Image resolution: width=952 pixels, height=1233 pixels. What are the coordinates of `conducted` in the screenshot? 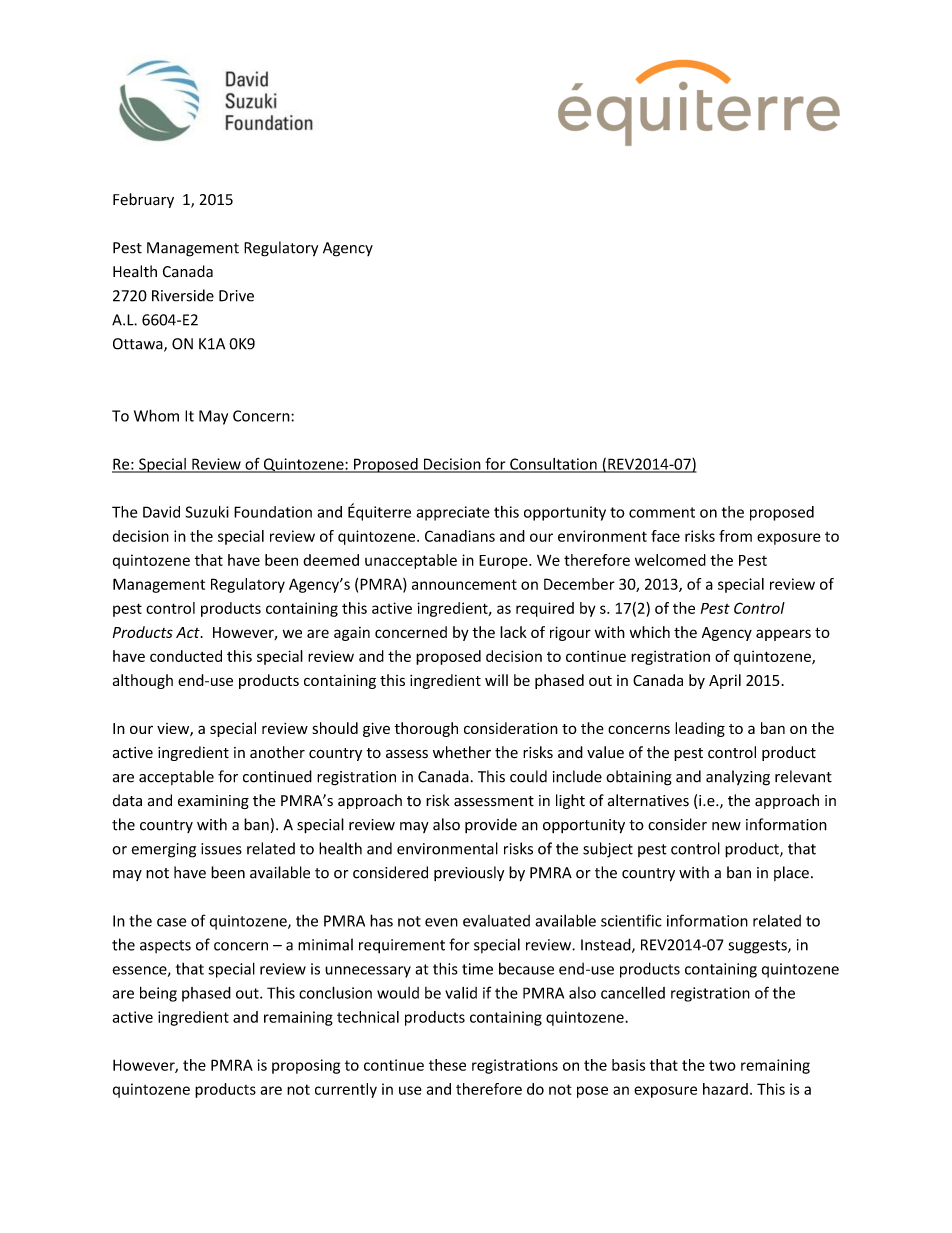 It's located at (186, 656).
